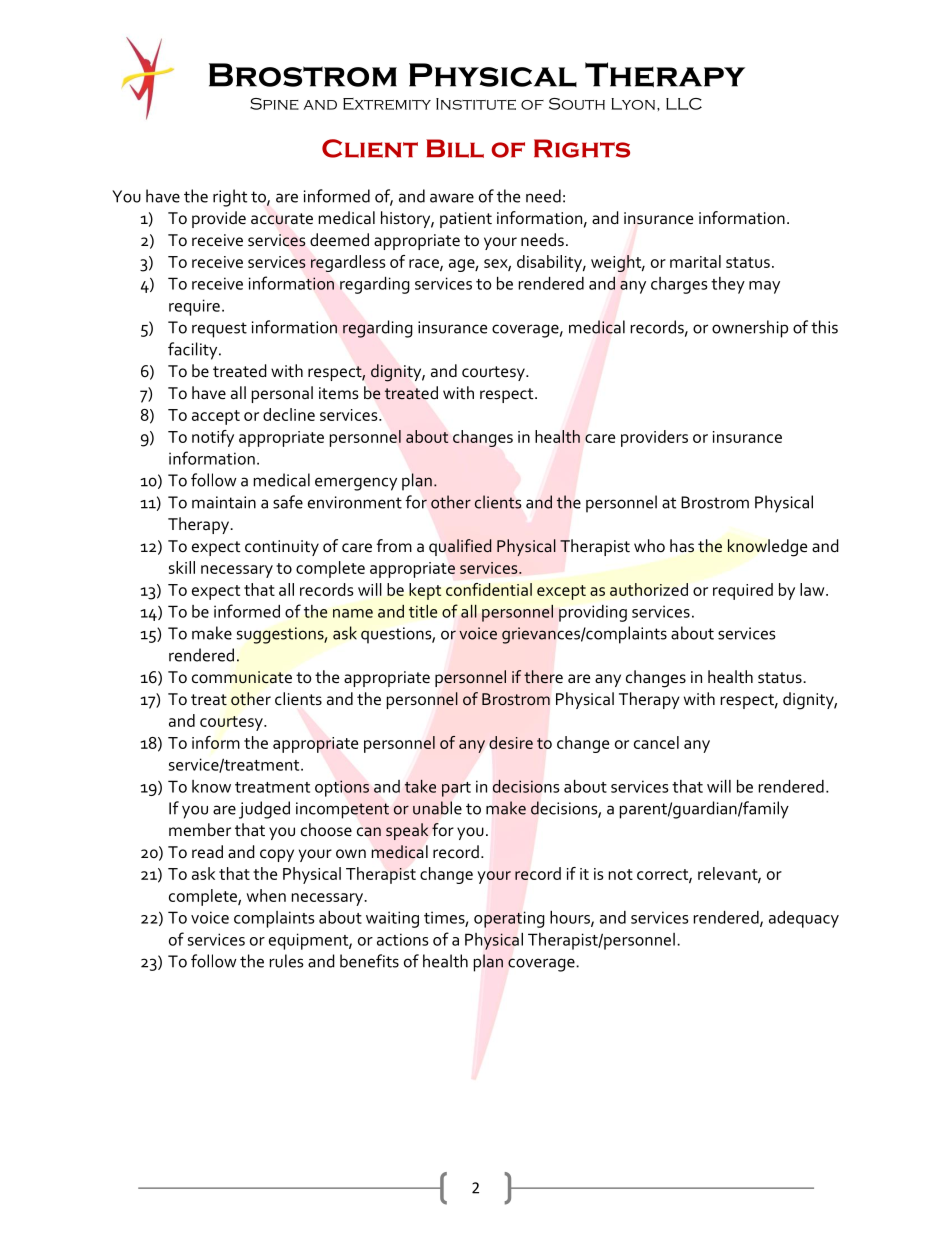  I want to click on Institute, so click(476, 104).
